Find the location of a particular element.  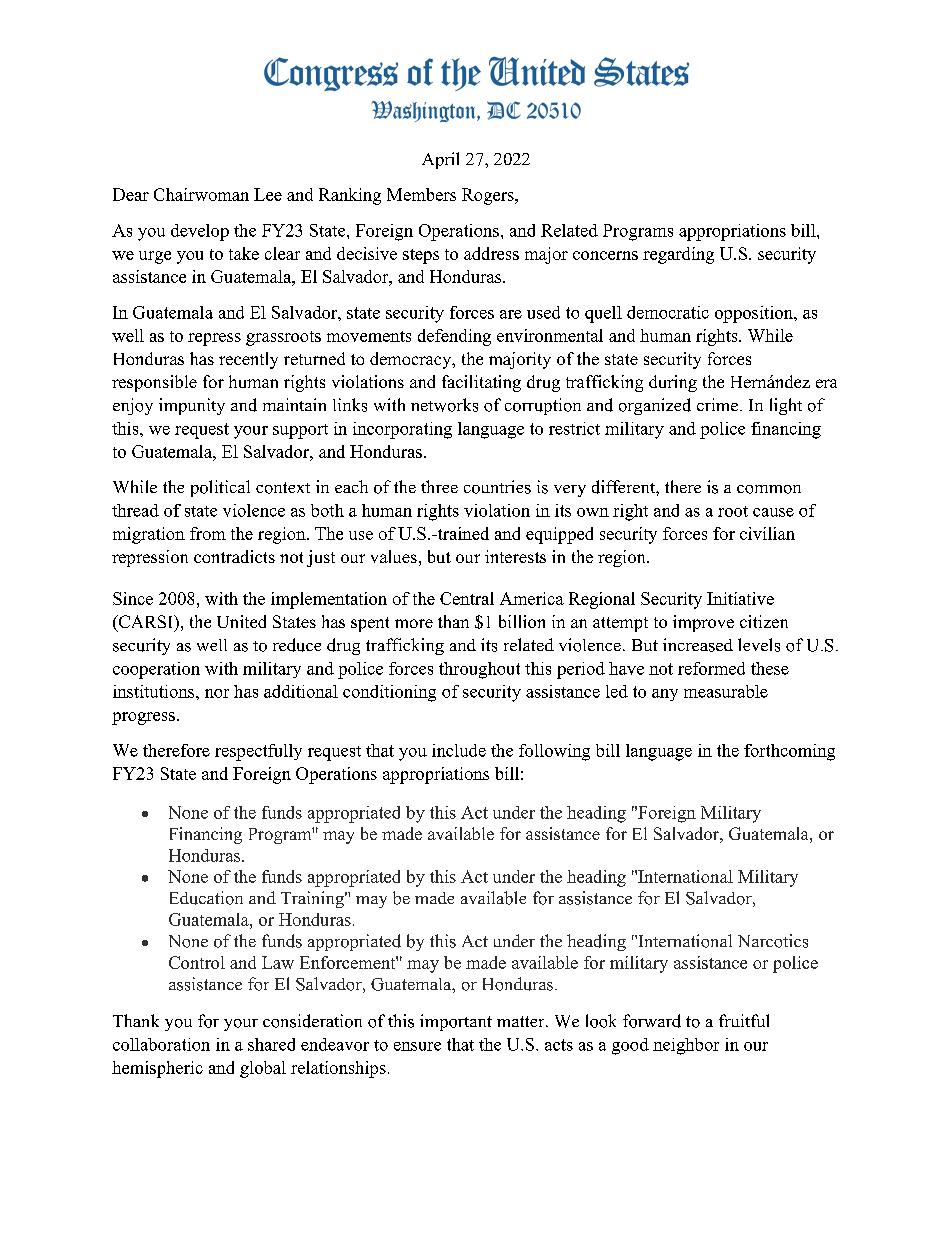

Education is located at coordinates (206, 898).
